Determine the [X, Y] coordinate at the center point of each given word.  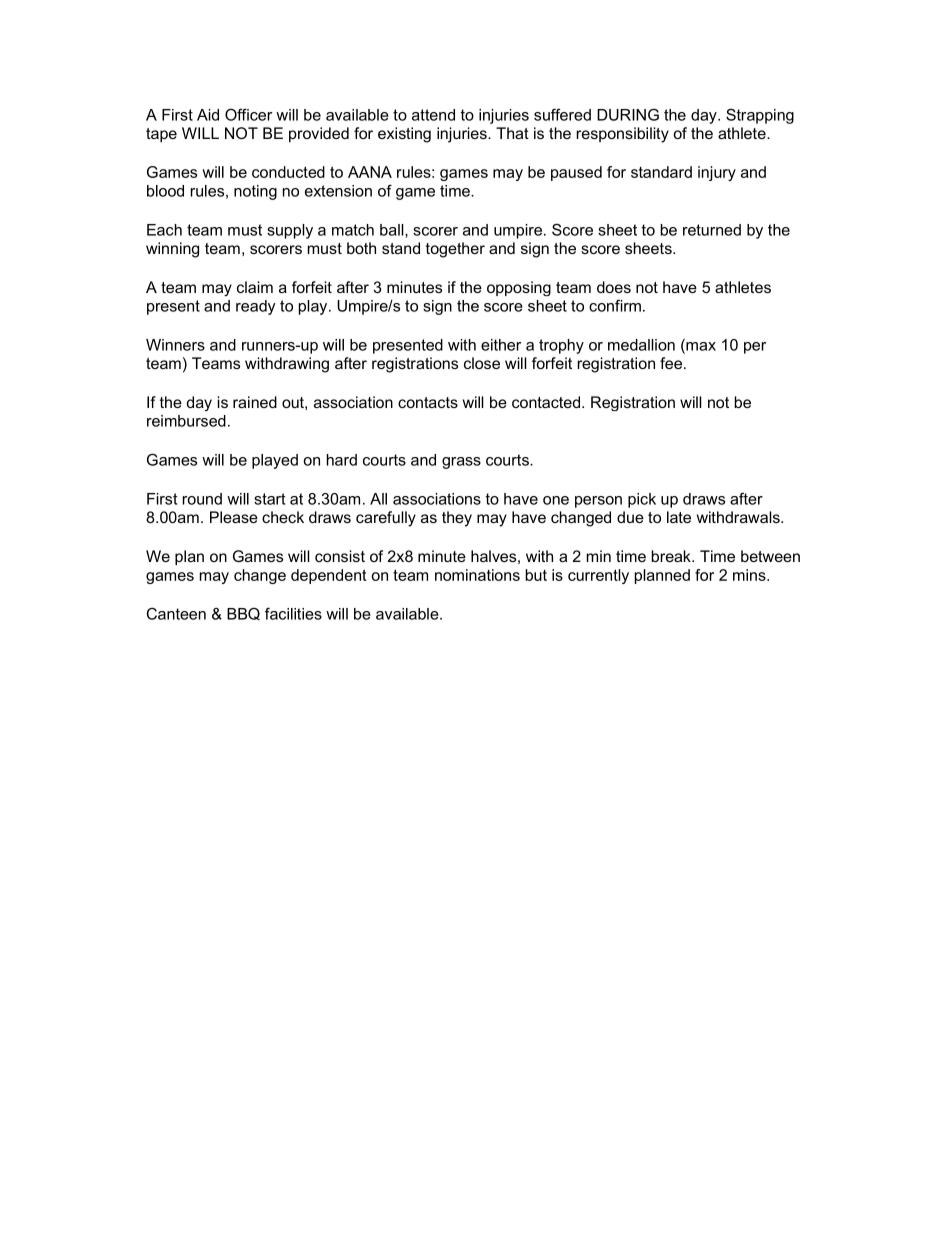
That [512, 133]
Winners [175, 345]
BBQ [243, 614]
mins [750, 575]
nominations [477, 575]
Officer [248, 114]
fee [671, 363]
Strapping [760, 116]
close [482, 363]
